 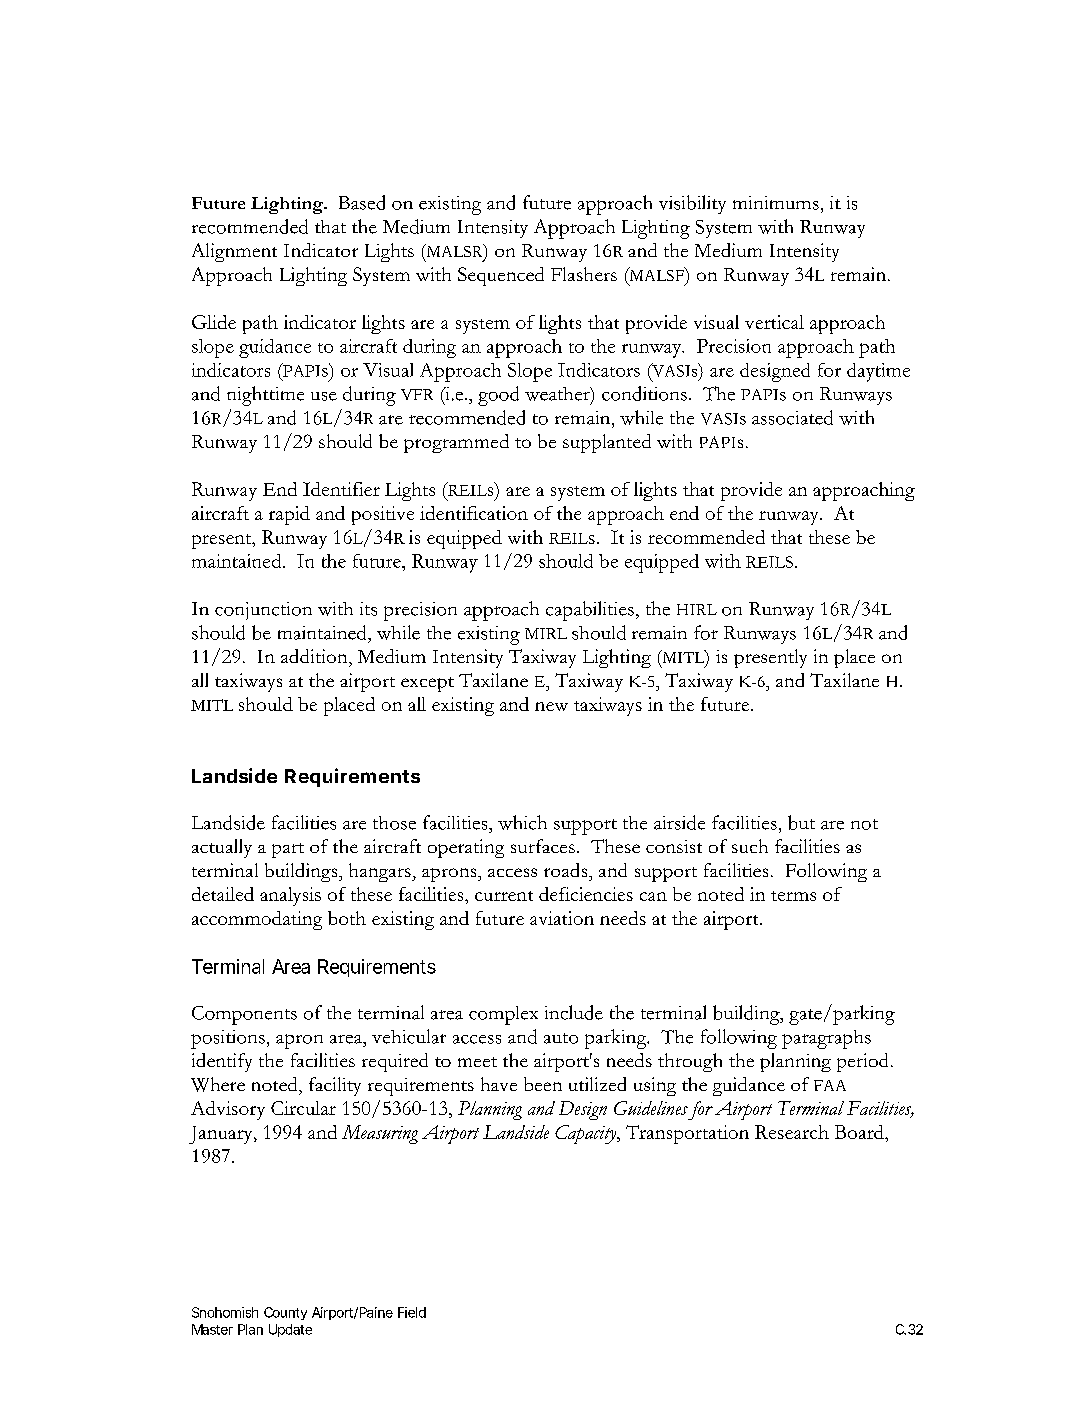 I want to click on part, so click(x=288, y=850).
